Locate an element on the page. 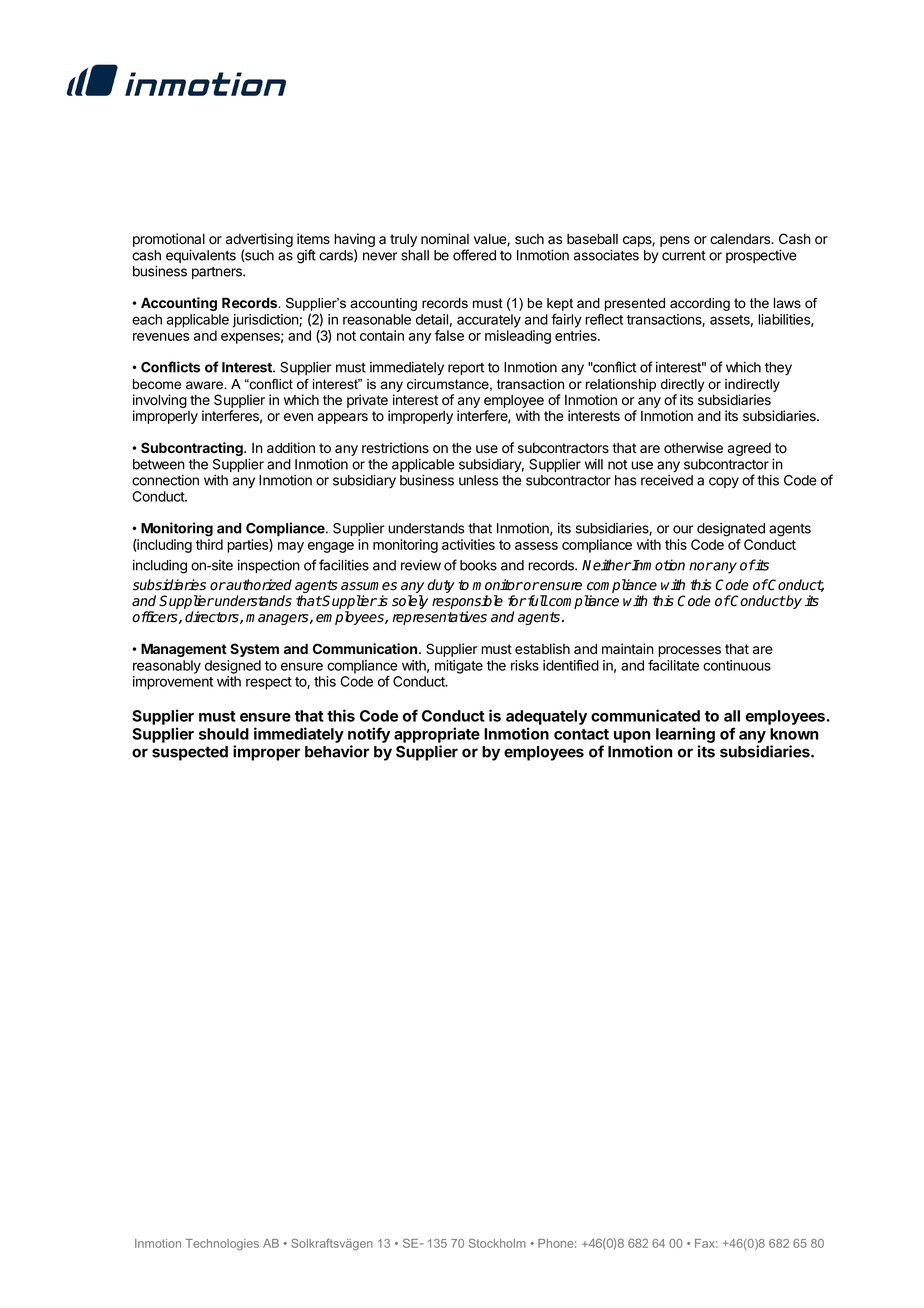 This page has height=1308, width=924. offered is located at coordinates (474, 255).
